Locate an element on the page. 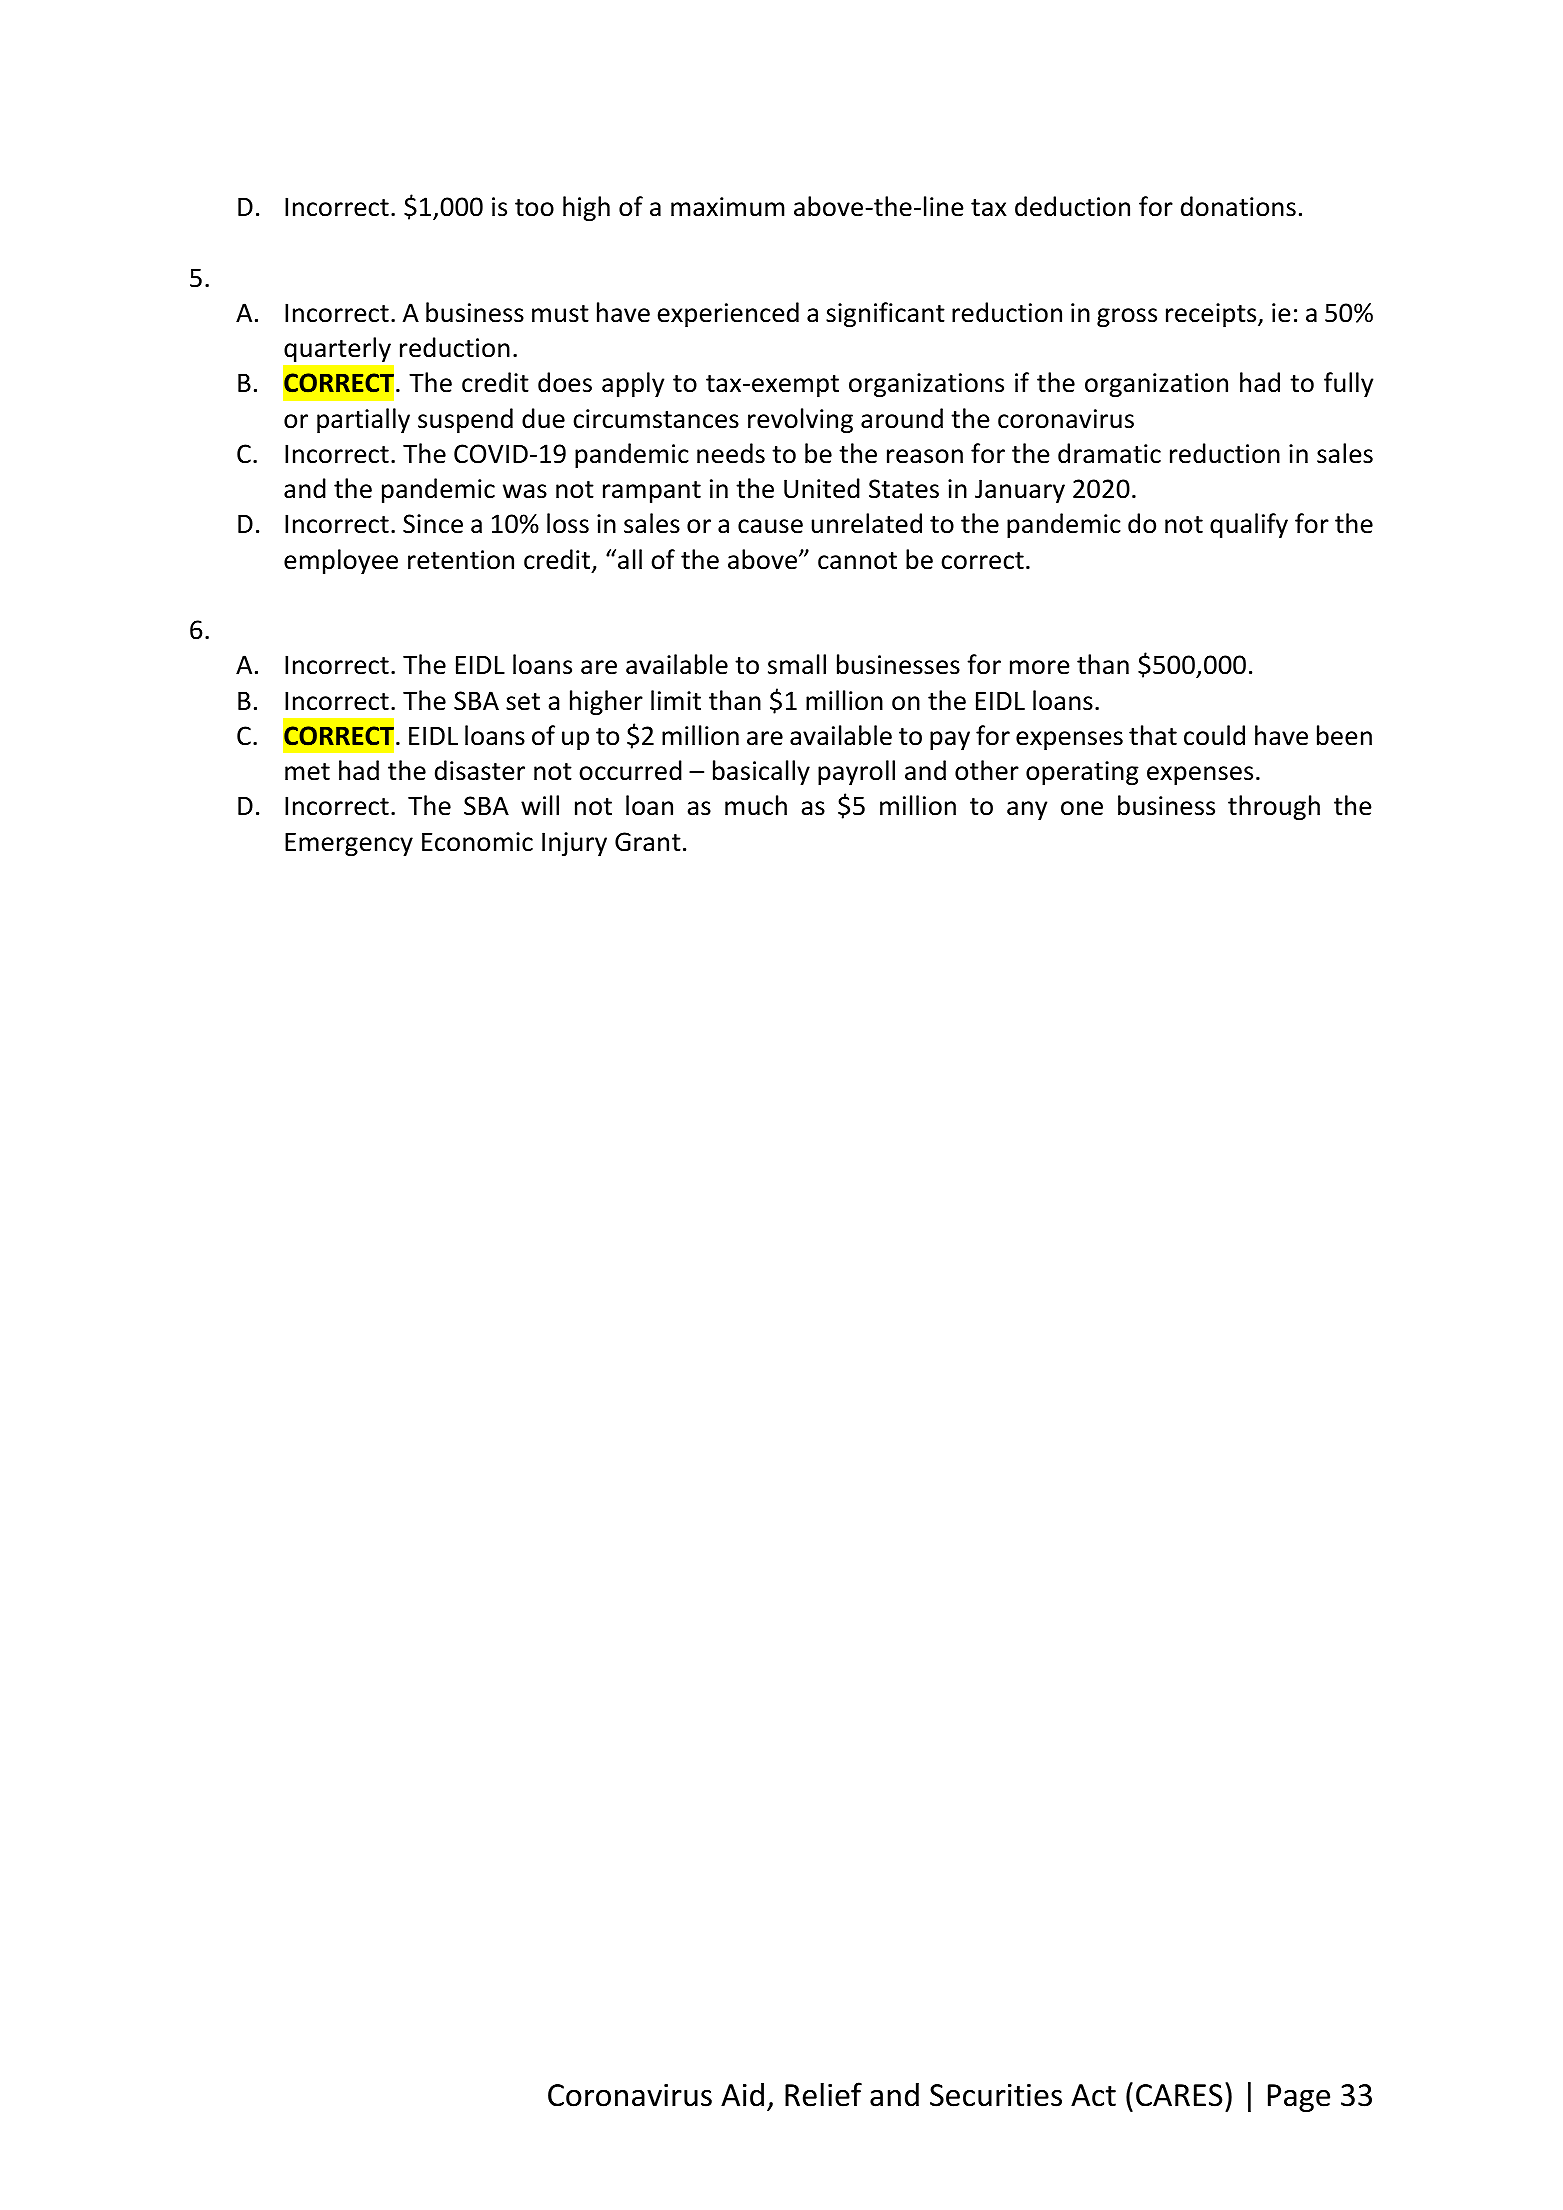 The image size is (1563, 2210). Relief is located at coordinates (823, 2094).
